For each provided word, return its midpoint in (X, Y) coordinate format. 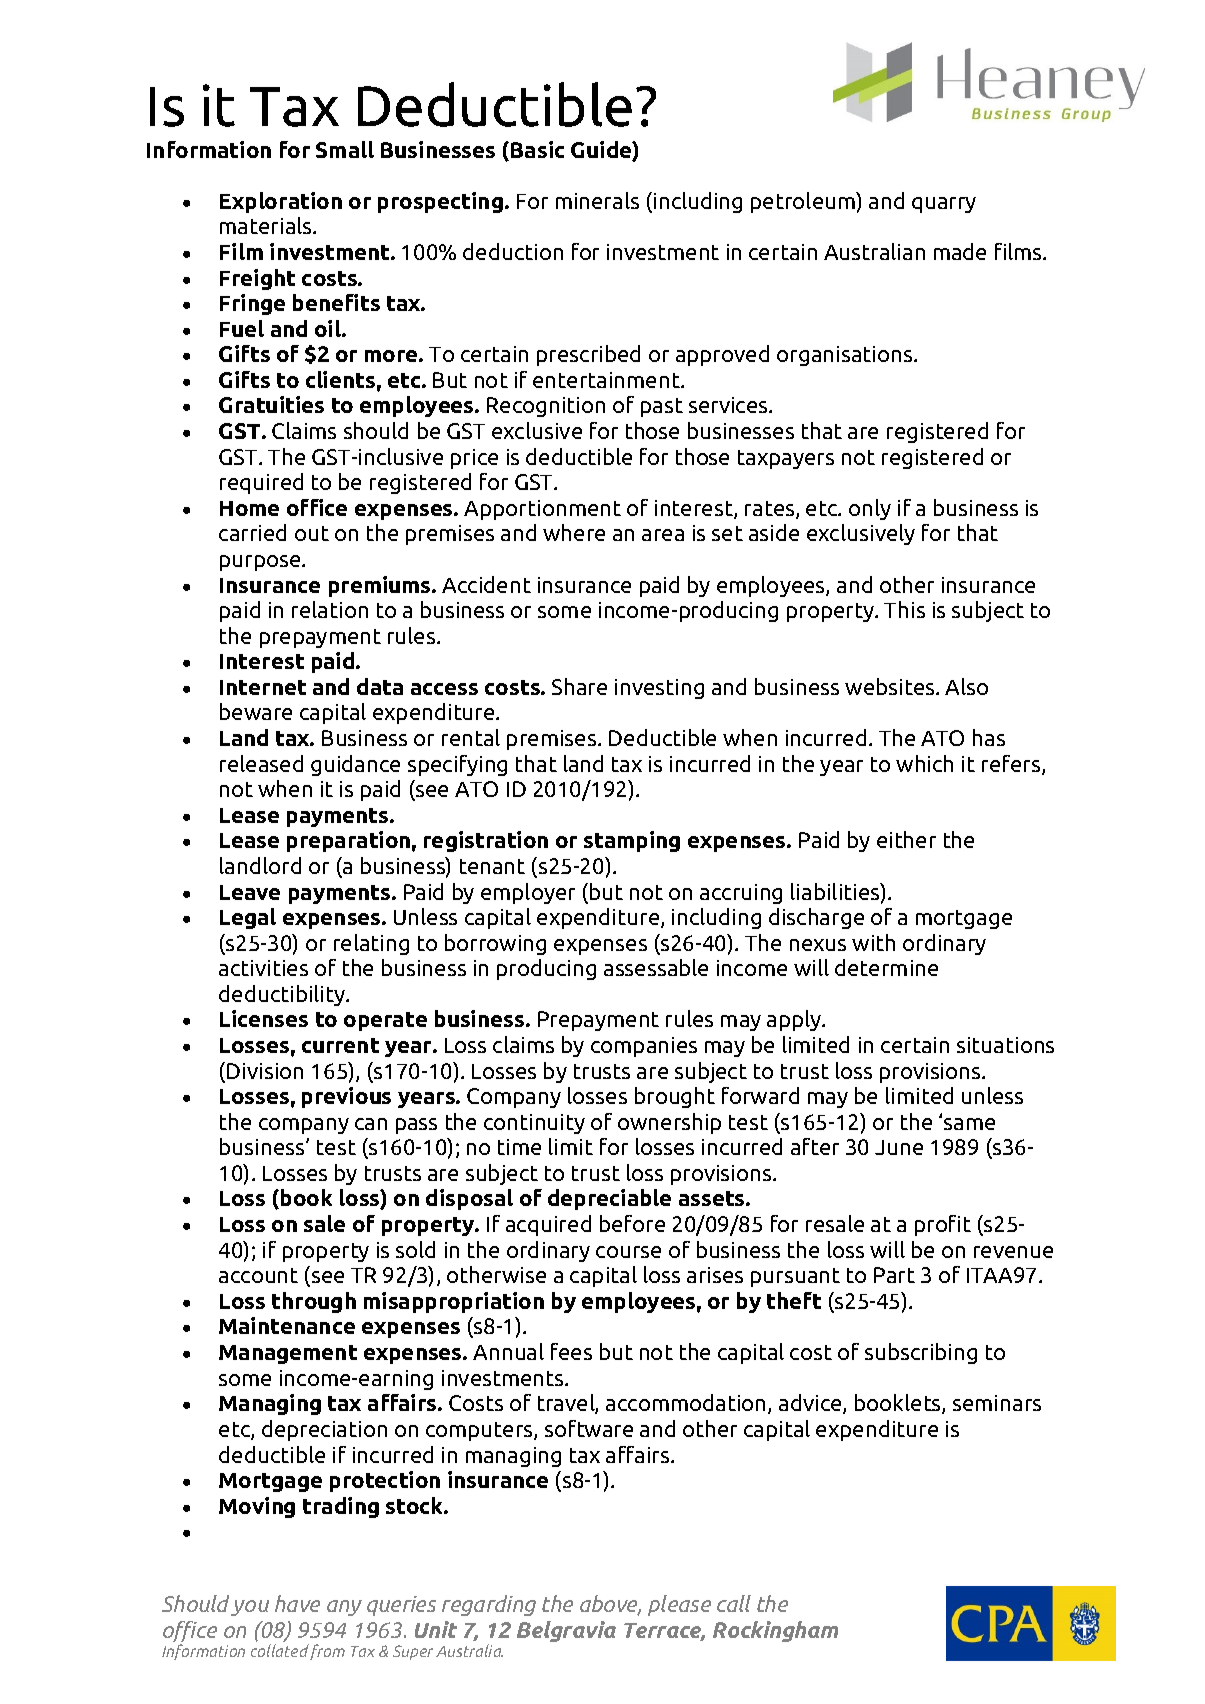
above (610, 1605)
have (297, 1603)
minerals (597, 200)
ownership (669, 1123)
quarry (944, 205)
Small (345, 149)
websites (891, 686)
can (371, 1124)
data (380, 686)
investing (659, 689)
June (899, 1147)
